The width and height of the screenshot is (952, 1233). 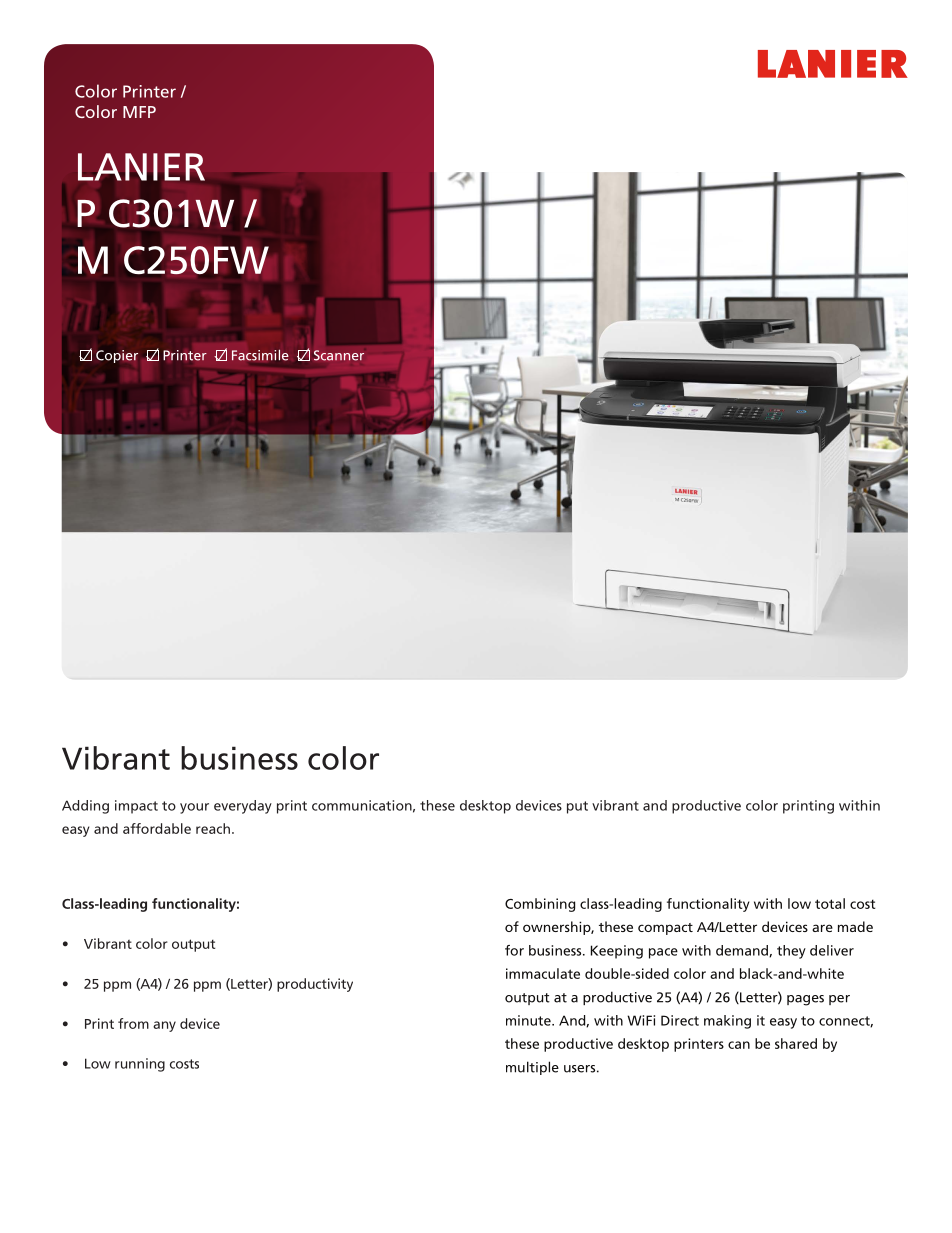 I want to click on Scanner, so click(x=339, y=355).
